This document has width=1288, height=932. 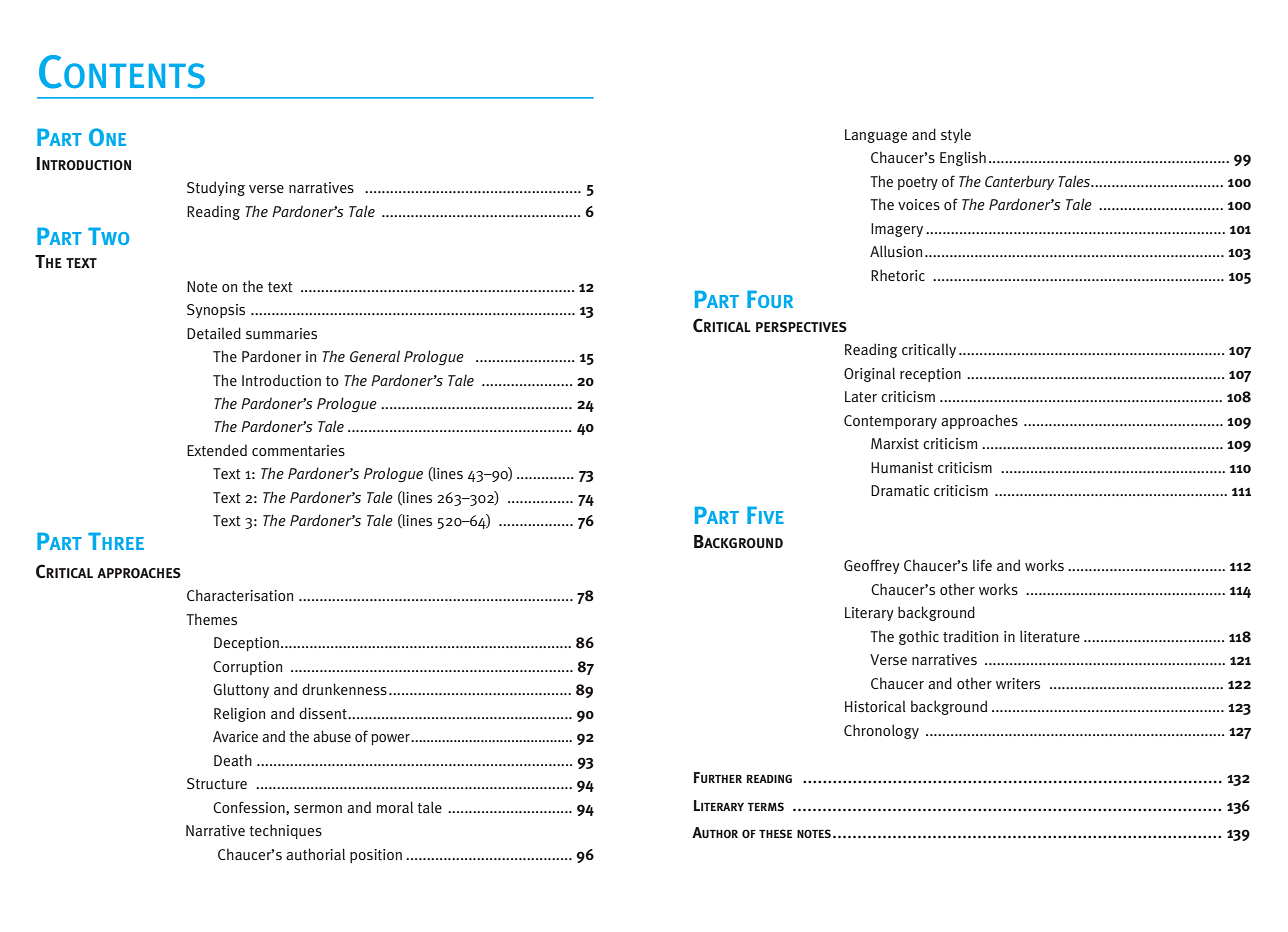 I want to click on Studying, so click(x=216, y=188).
